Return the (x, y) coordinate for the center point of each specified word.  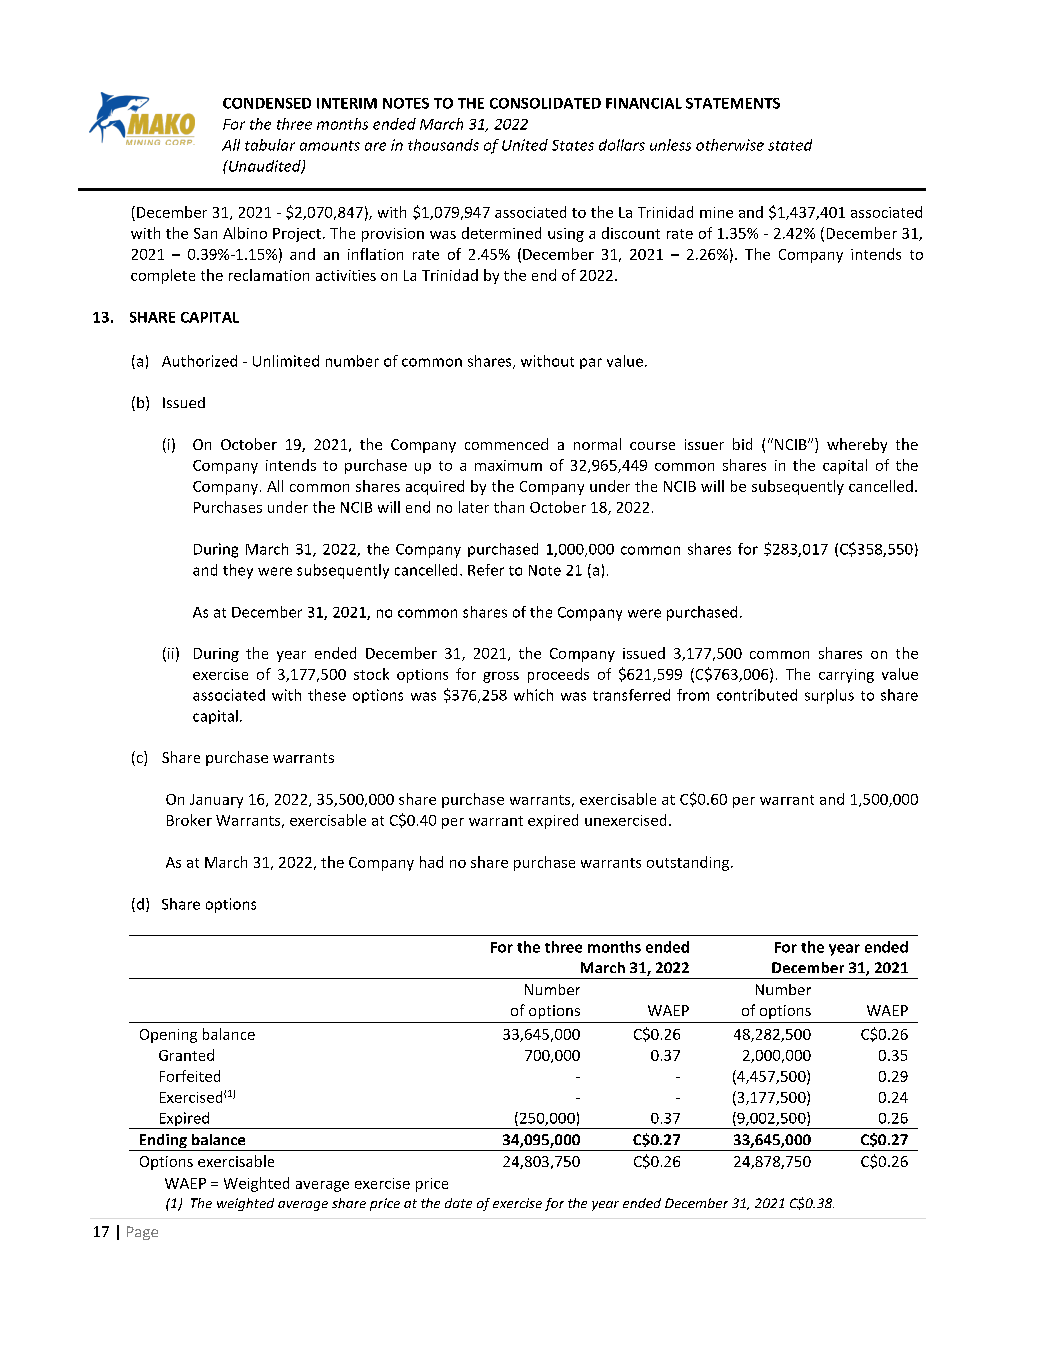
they (238, 571)
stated (790, 145)
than (509, 507)
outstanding (689, 863)
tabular (270, 145)
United (525, 145)
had (431, 862)
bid (742, 444)
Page (142, 1233)
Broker (189, 820)
